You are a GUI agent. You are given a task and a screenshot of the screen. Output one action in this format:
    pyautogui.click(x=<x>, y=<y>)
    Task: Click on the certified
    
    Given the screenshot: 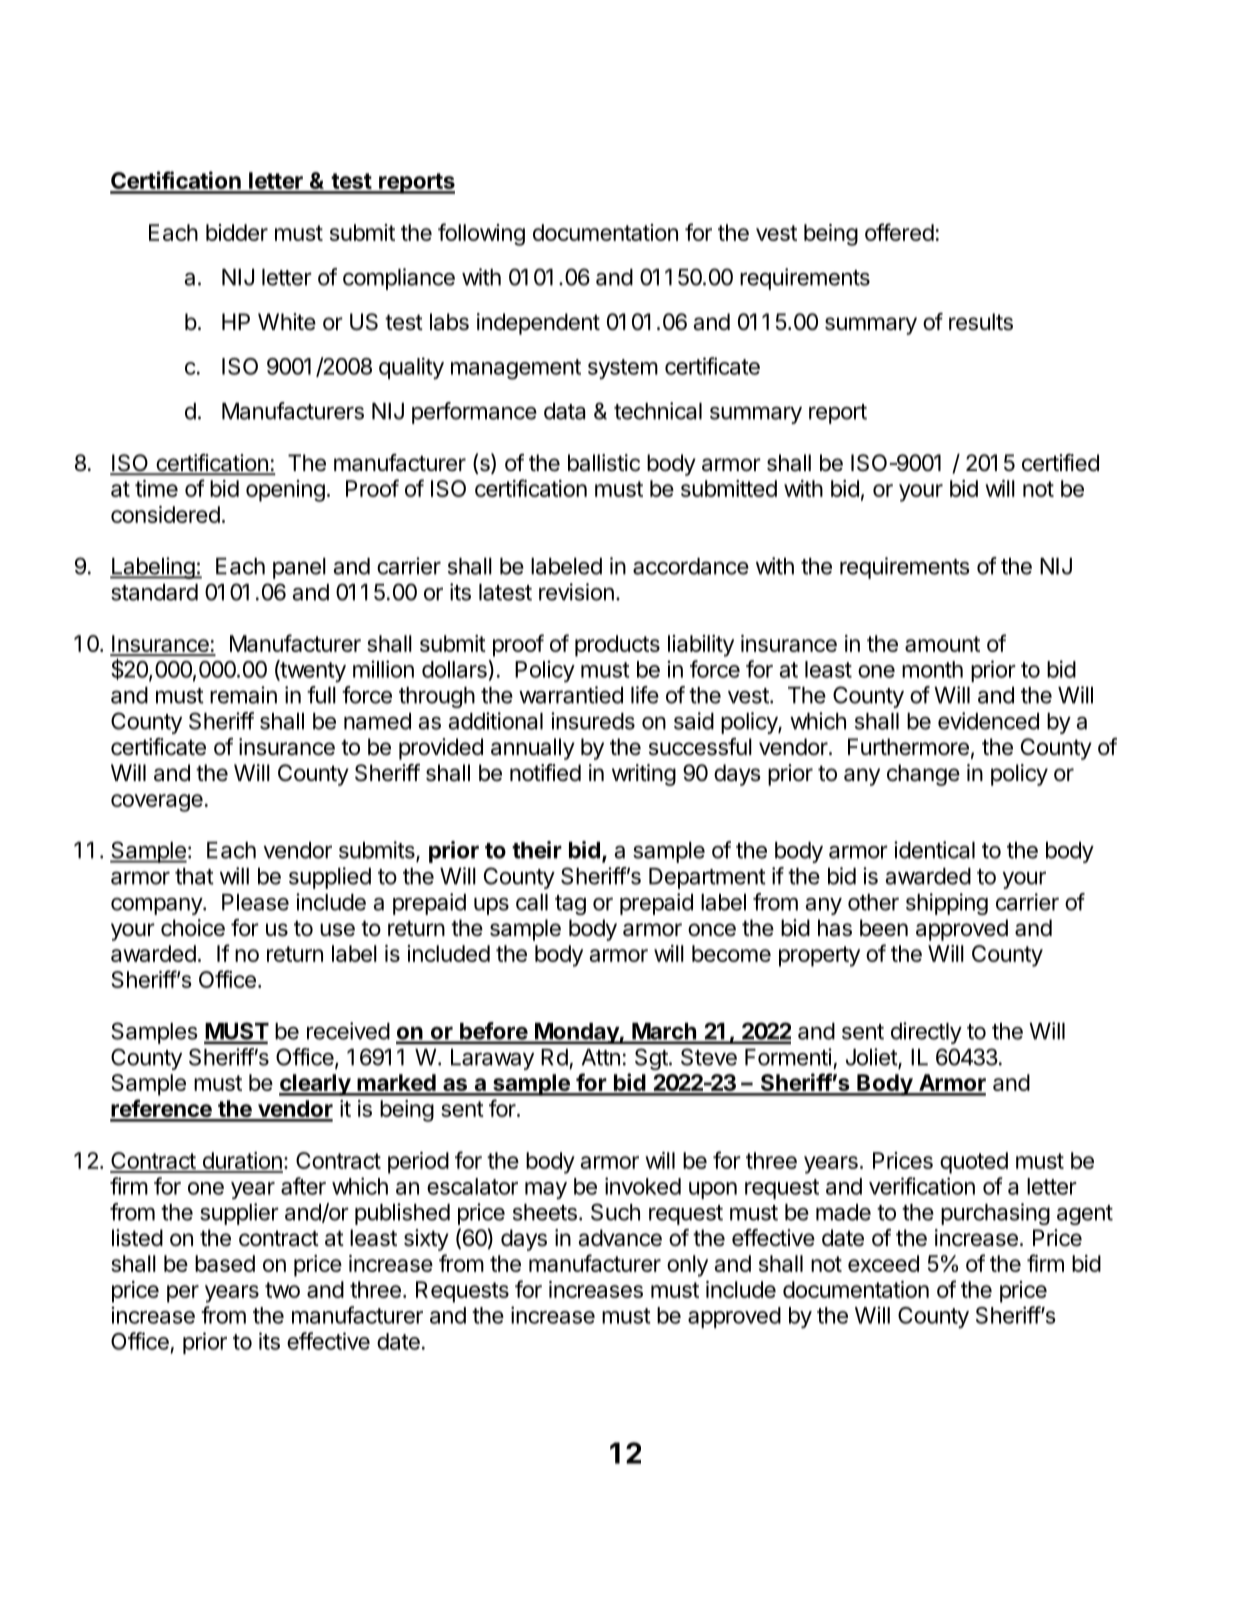 What is the action you would take?
    pyautogui.click(x=1060, y=463)
